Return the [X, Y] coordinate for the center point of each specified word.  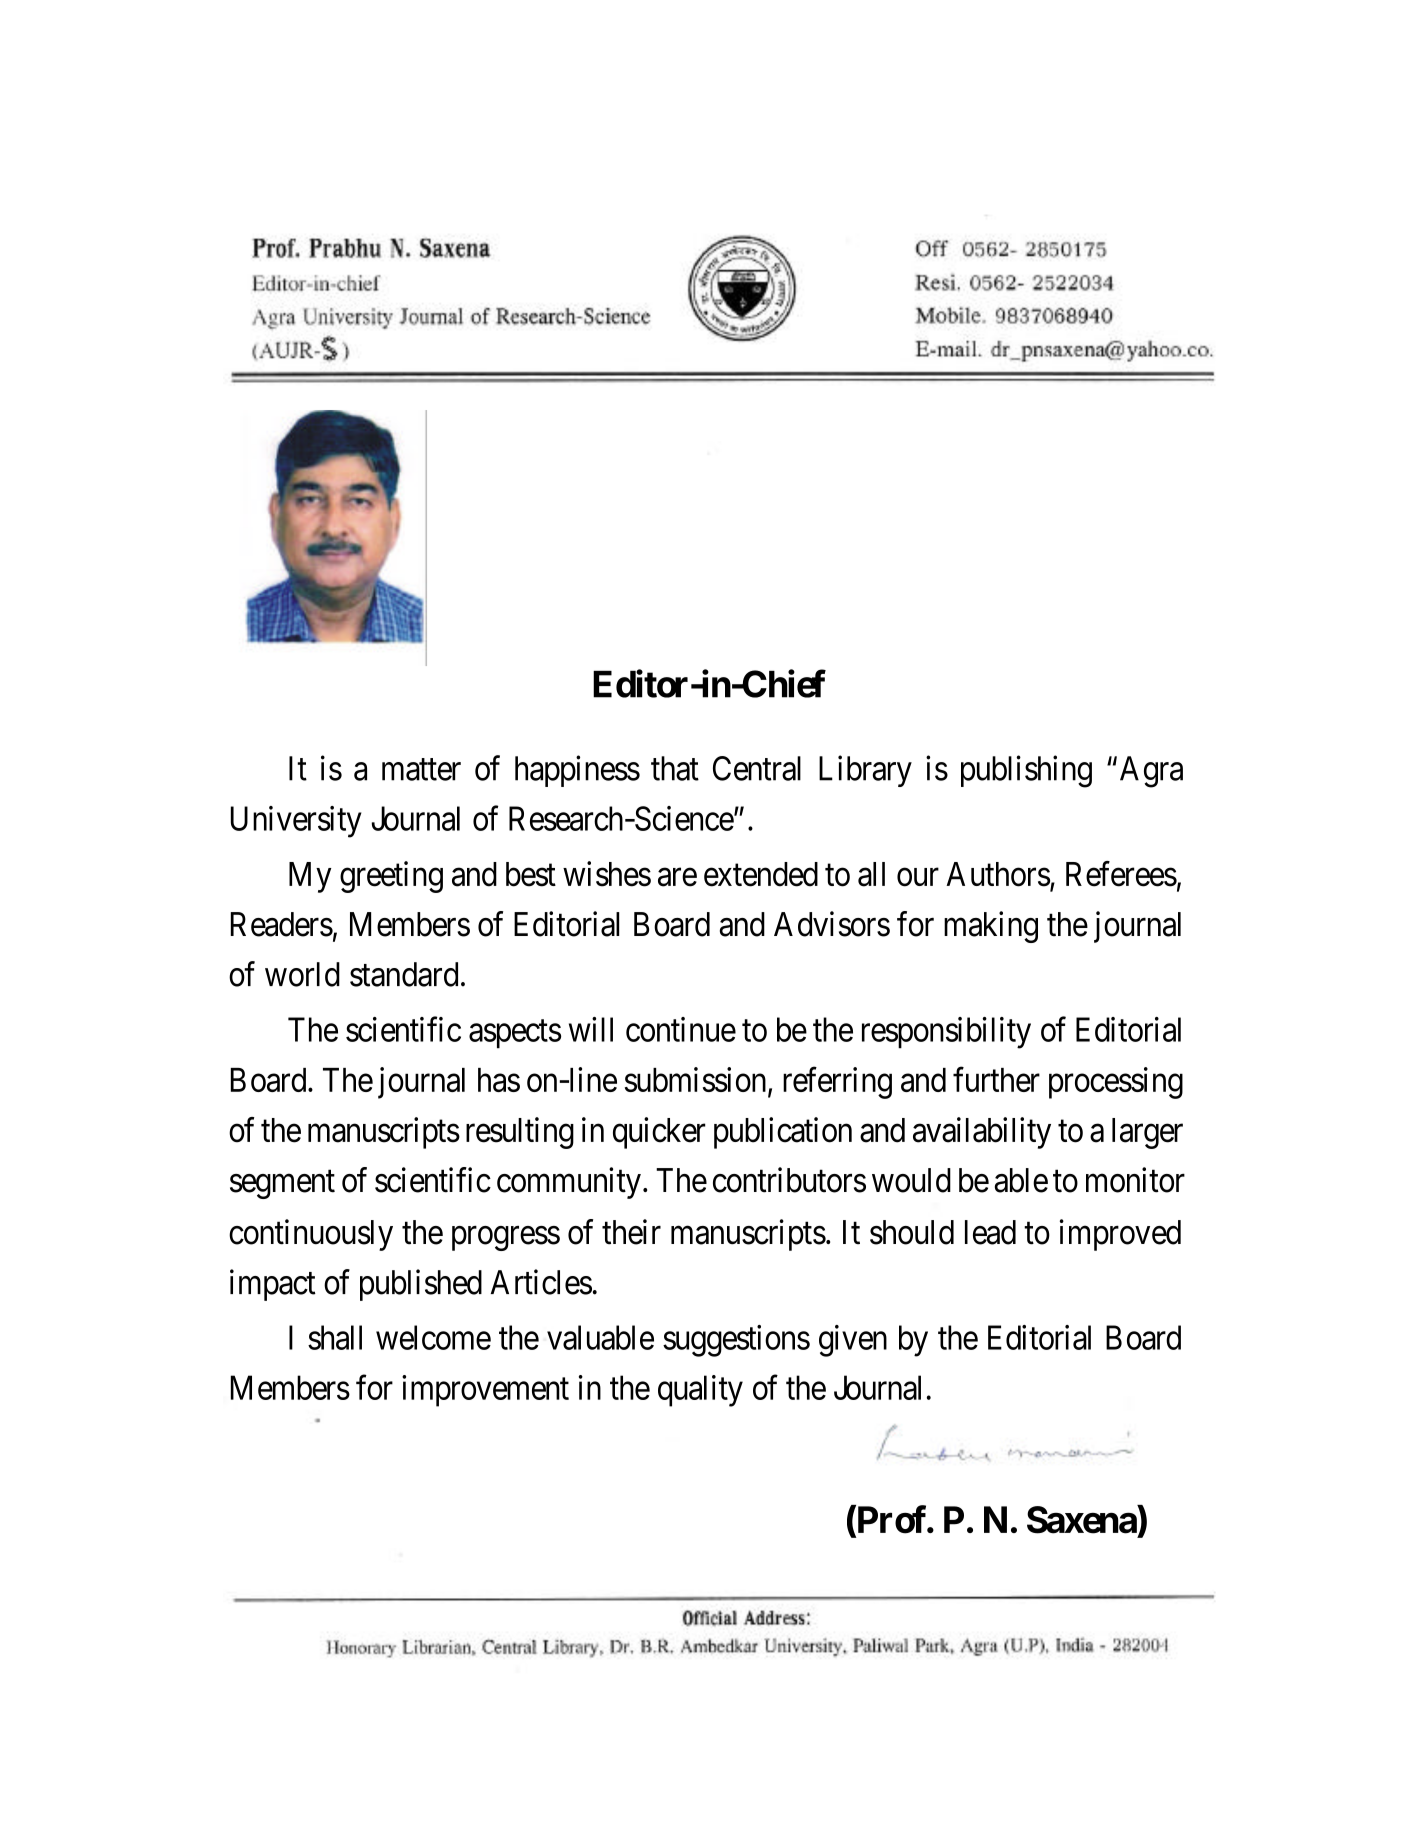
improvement [485, 1391]
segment [282, 1185]
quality [700, 1391]
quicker [659, 1133]
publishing [1026, 771]
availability [982, 1133]
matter [421, 770]
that [675, 768]
